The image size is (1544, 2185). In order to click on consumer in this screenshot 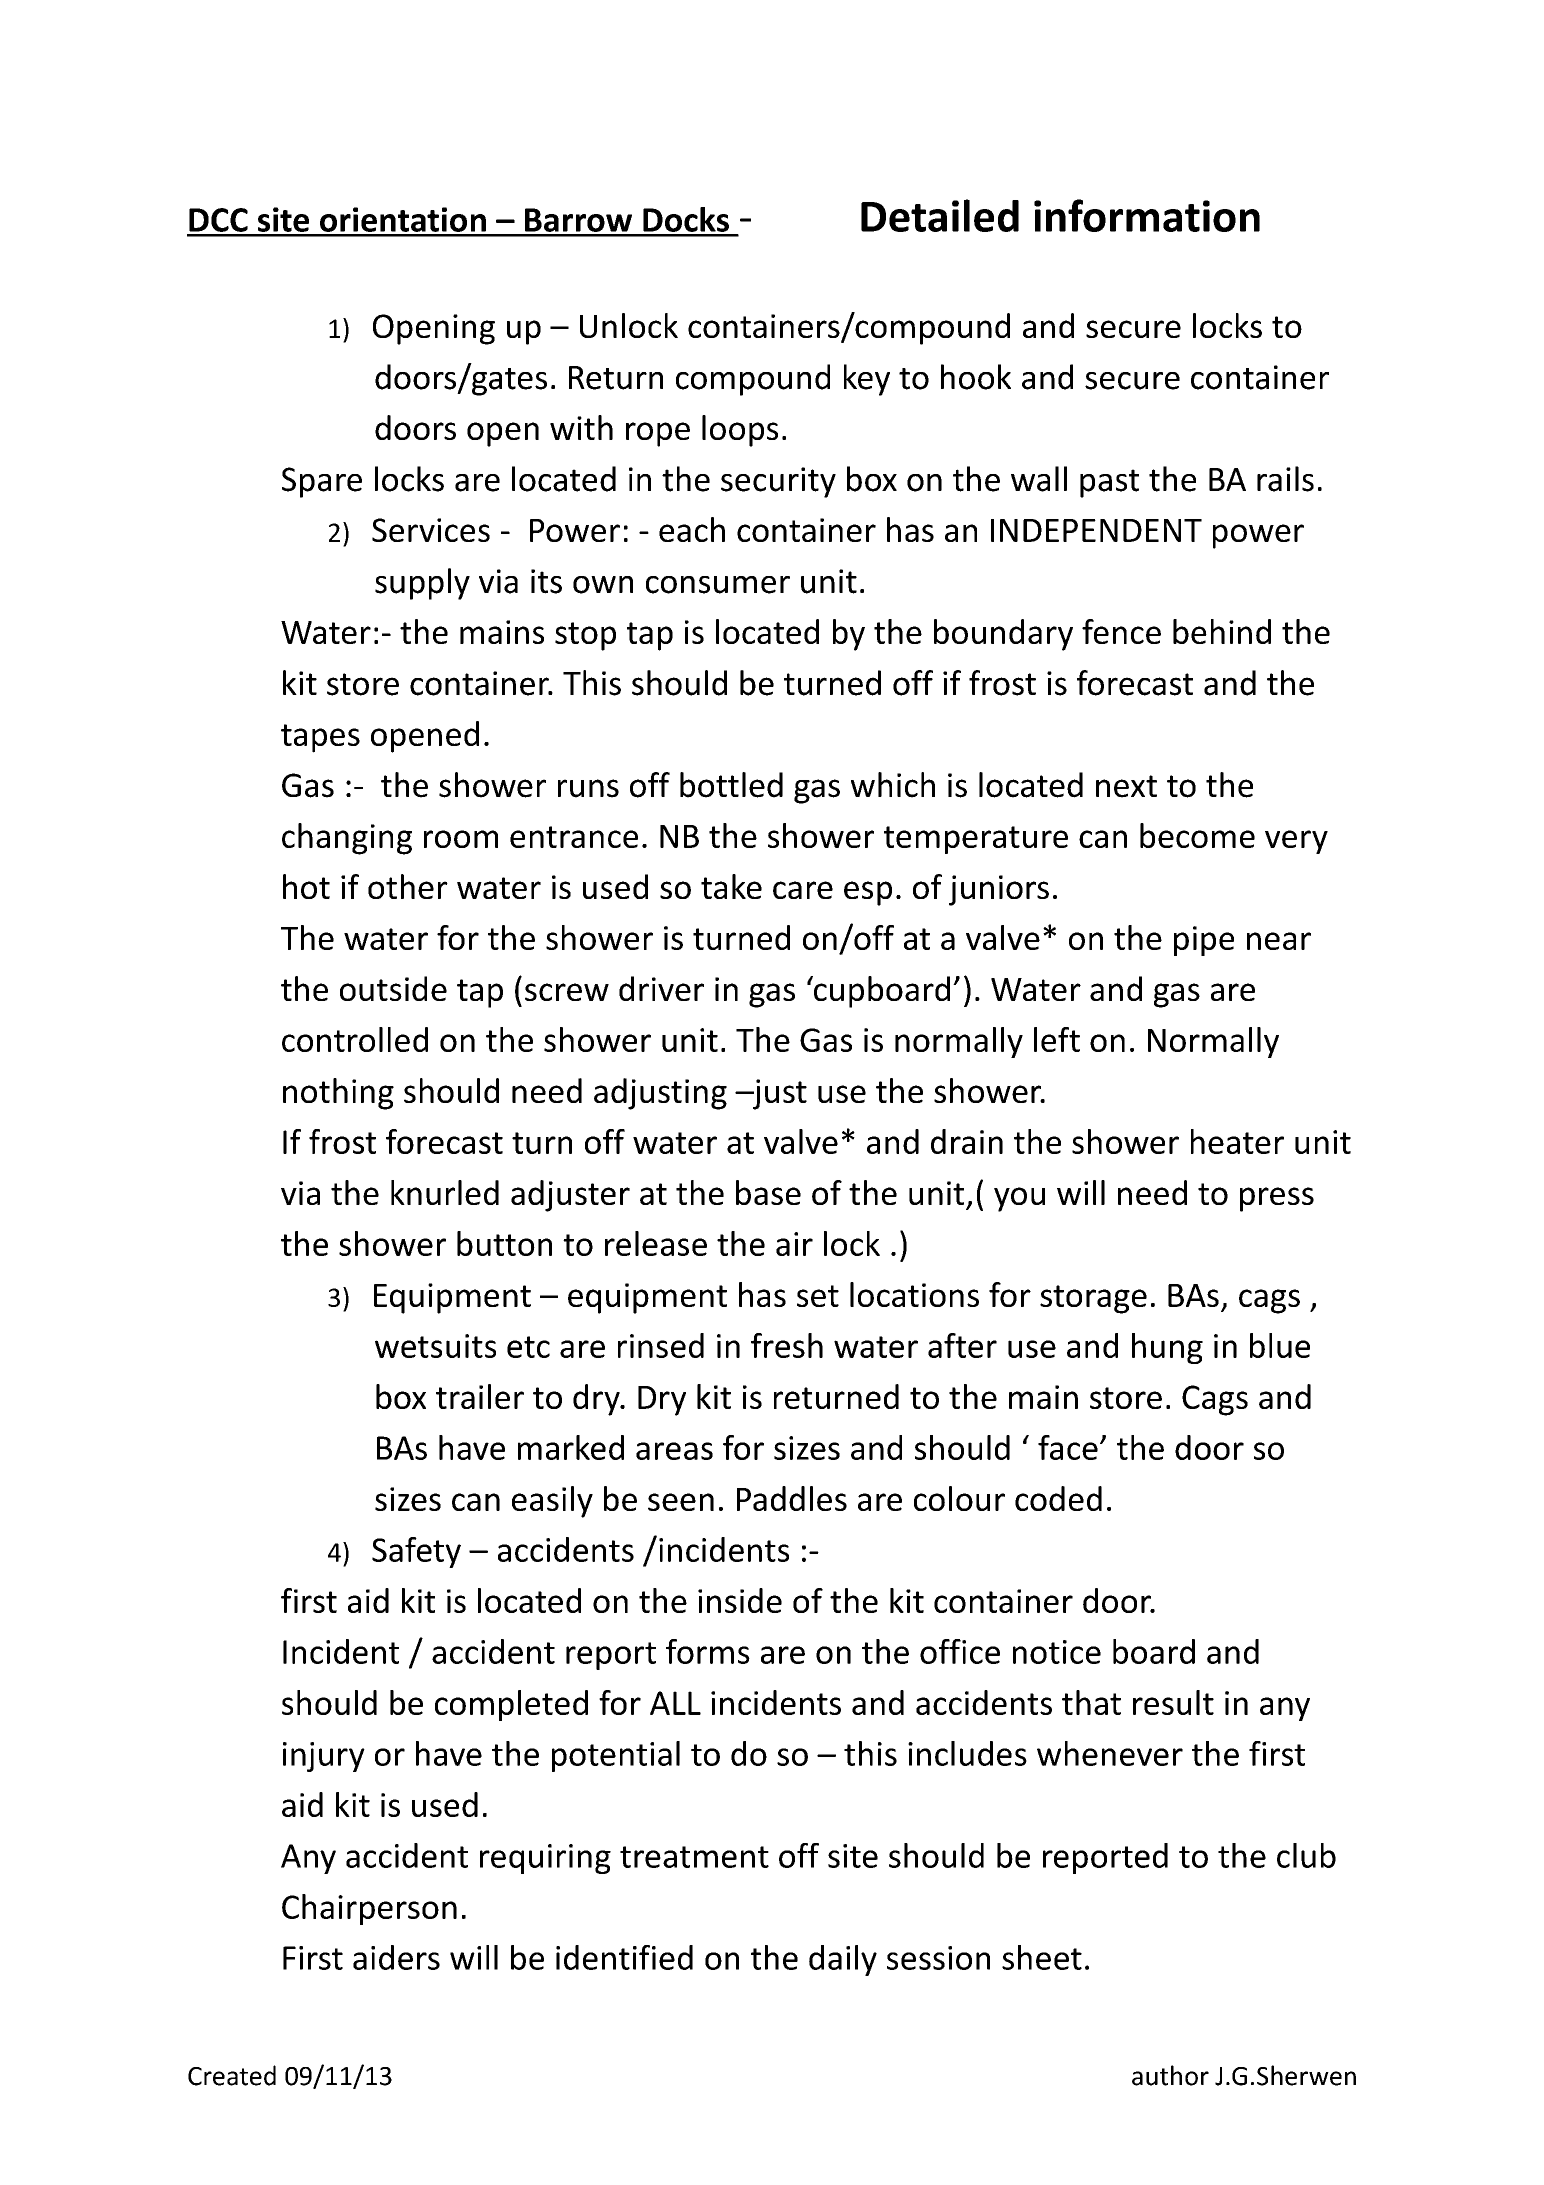, I will do `click(718, 585)`.
